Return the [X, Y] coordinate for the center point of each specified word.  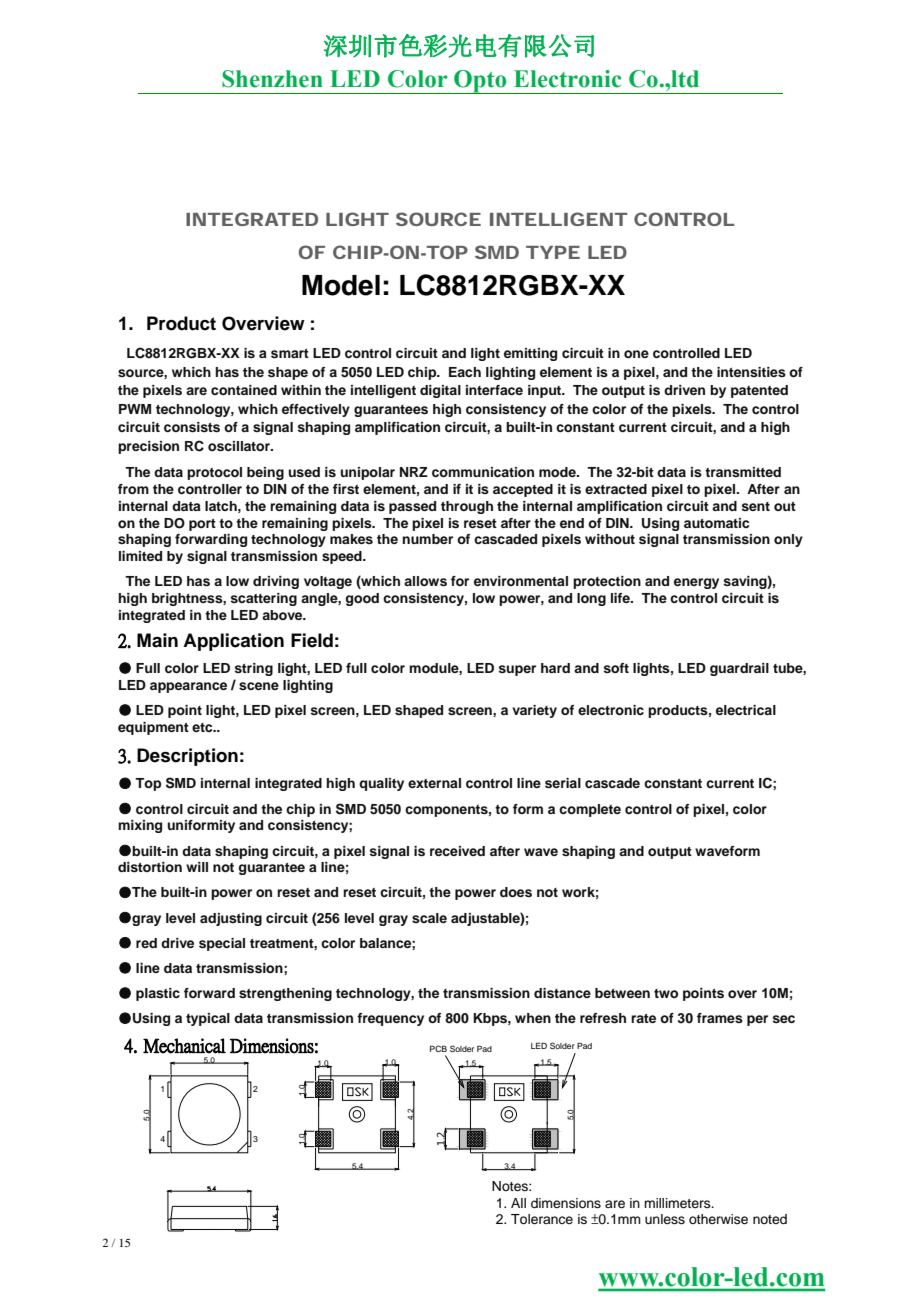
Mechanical [184, 1046]
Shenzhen [272, 79]
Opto [480, 82]
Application [233, 642]
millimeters [678, 1203]
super [517, 670]
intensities [751, 372]
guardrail [739, 669]
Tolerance [542, 1219]
